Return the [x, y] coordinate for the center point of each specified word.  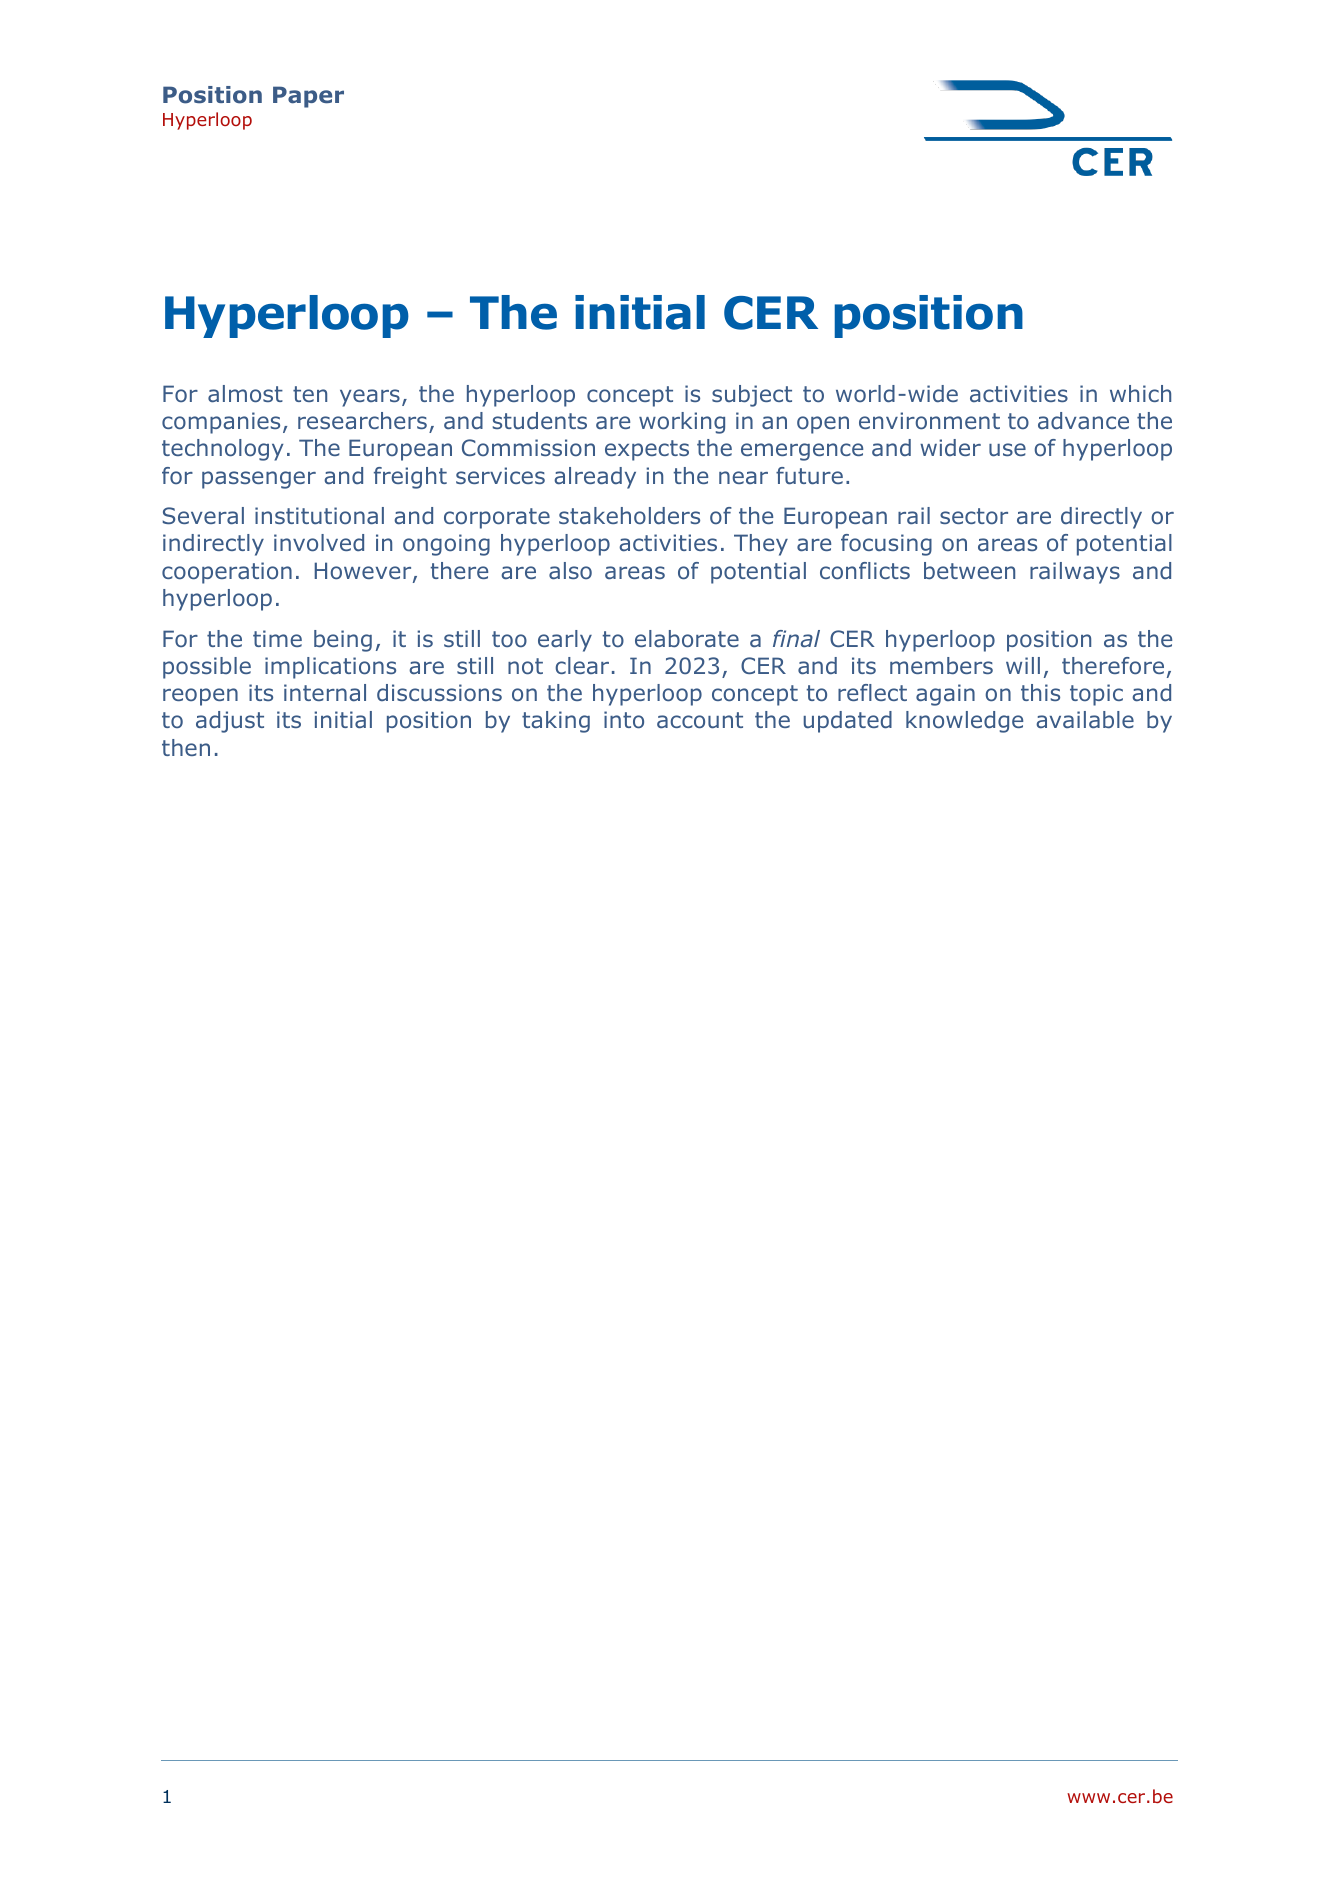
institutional [319, 516]
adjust [230, 722]
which [1140, 393]
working [682, 423]
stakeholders [629, 515]
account [700, 720]
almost [245, 394]
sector [974, 516]
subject [752, 396]
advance [1083, 420]
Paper [308, 97]
